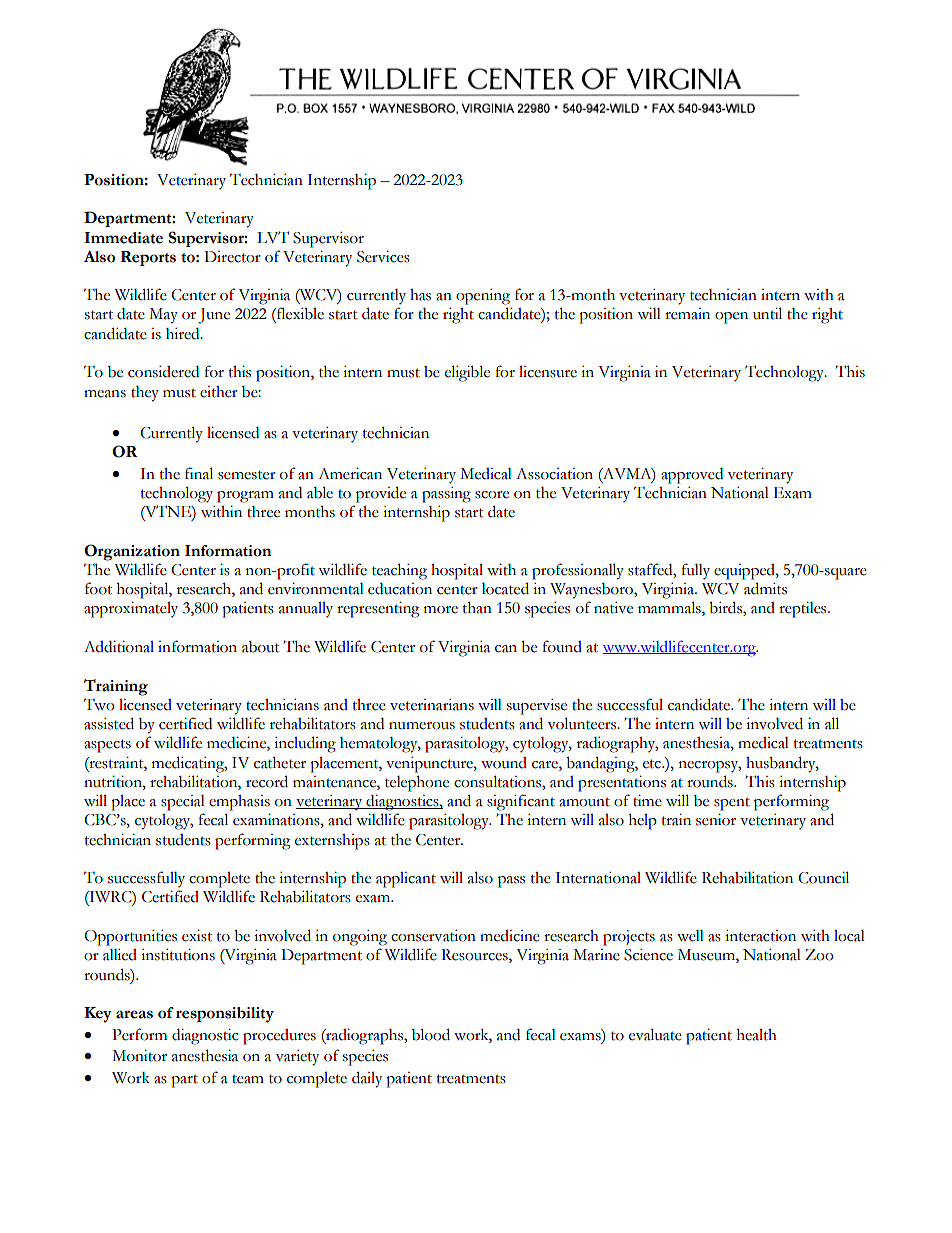  Describe the element at coordinates (132, 552) in the screenshot. I see `Organization` at that location.
